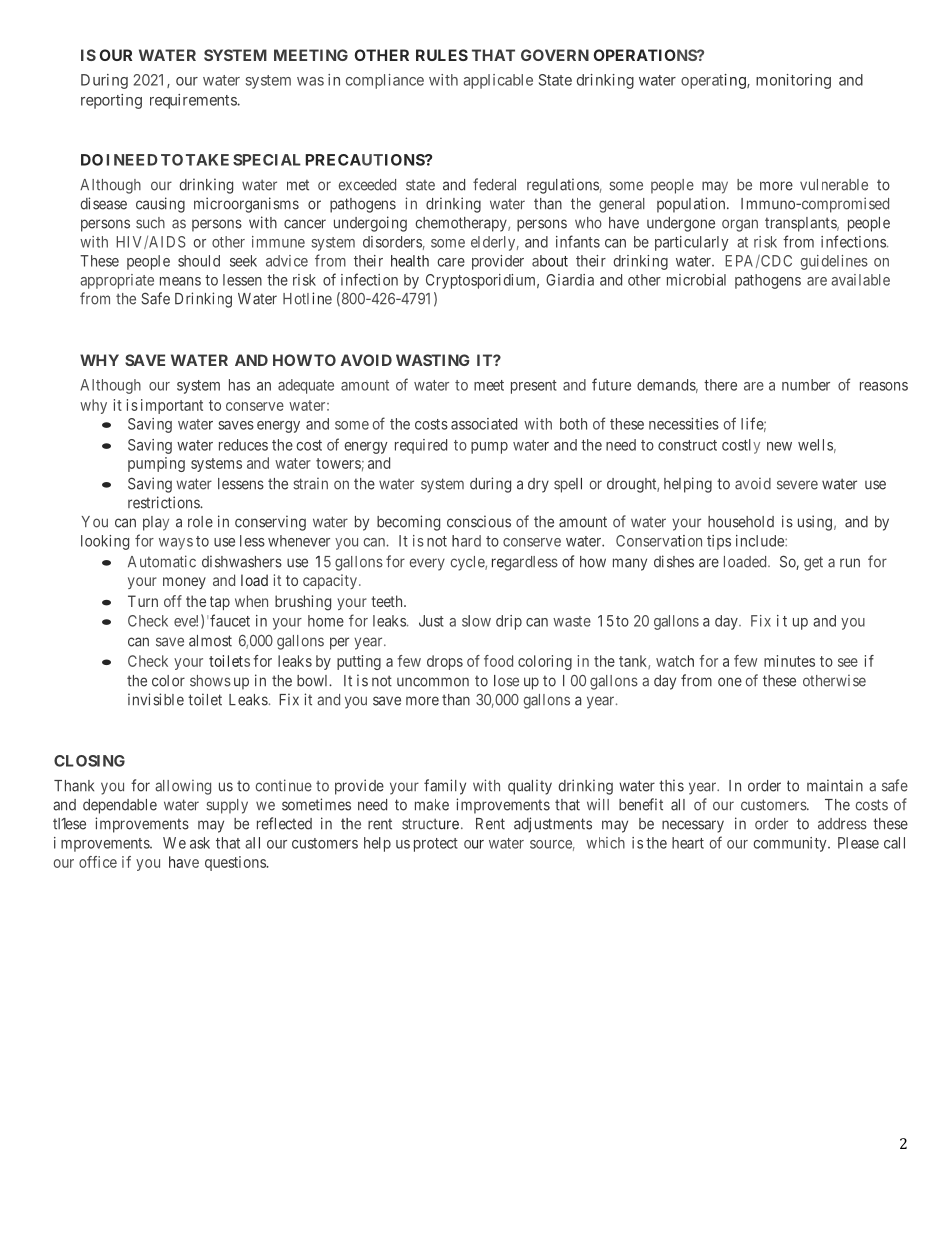 The width and height of the screenshot is (952, 1233). Describe the element at coordinates (466, 541) in the screenshot. I see `hard` at that location.
